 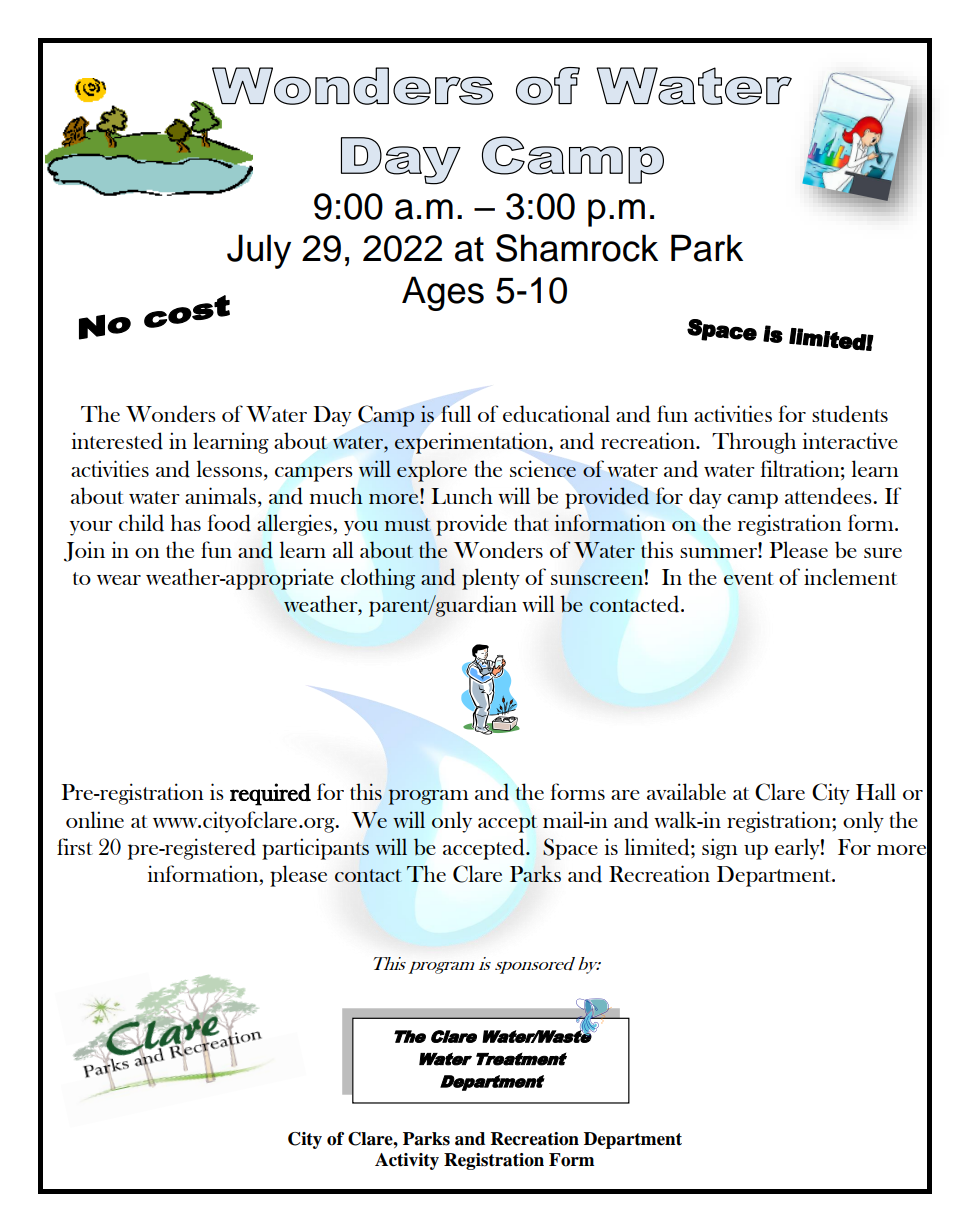 I want to click on attendees, so click(x=829, y=496).
